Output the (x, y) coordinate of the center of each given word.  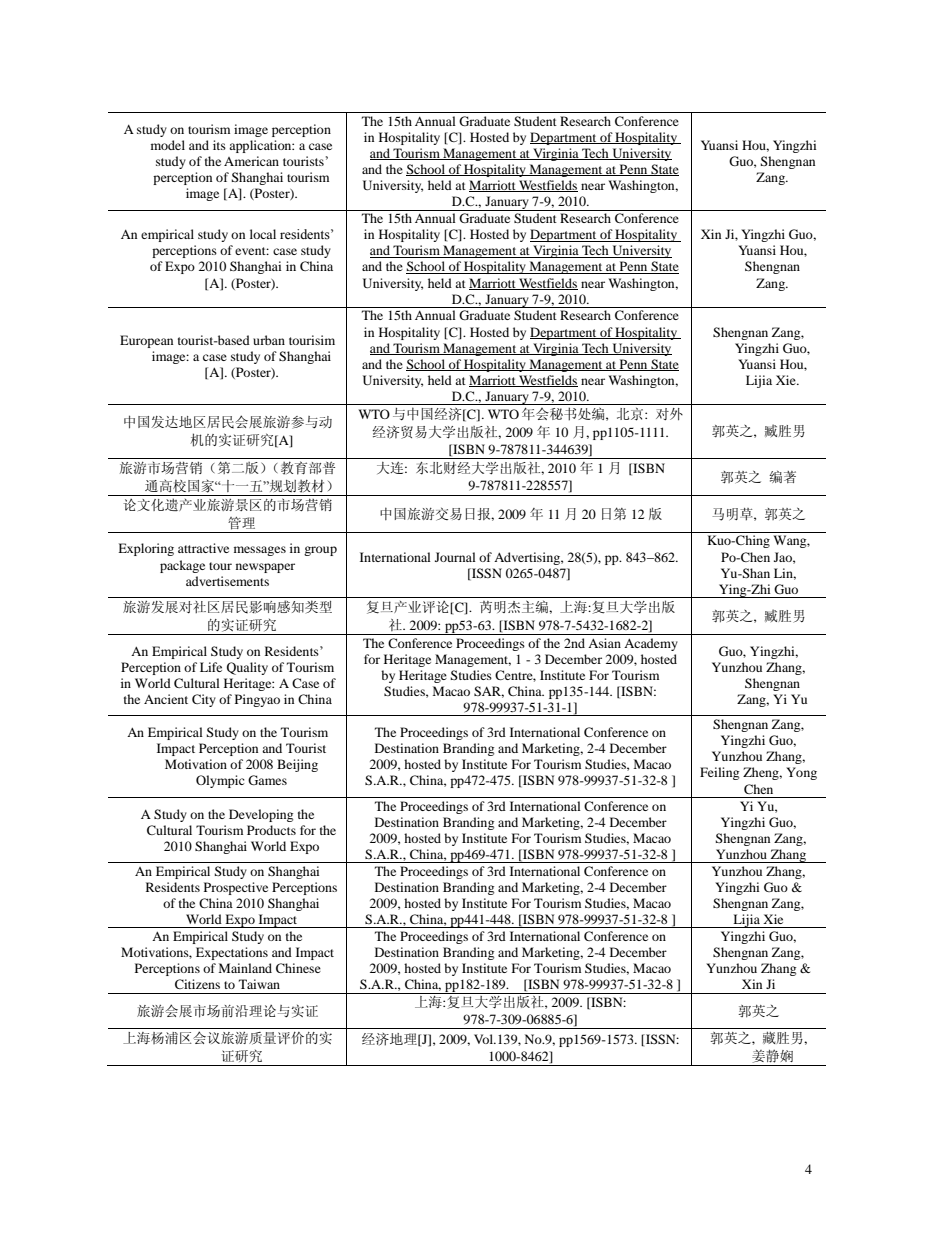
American (251, 161)
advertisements (227, 581)
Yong (801, 773)
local (263, 234)
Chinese (298, 968)
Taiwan (259, 984)
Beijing (297, 765)
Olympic (220, 781)
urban (269, 340)
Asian (604, 643)
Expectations (232, 953)
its (219, 145)
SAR (489, 692)
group (320, 551)
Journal (455, 557)
